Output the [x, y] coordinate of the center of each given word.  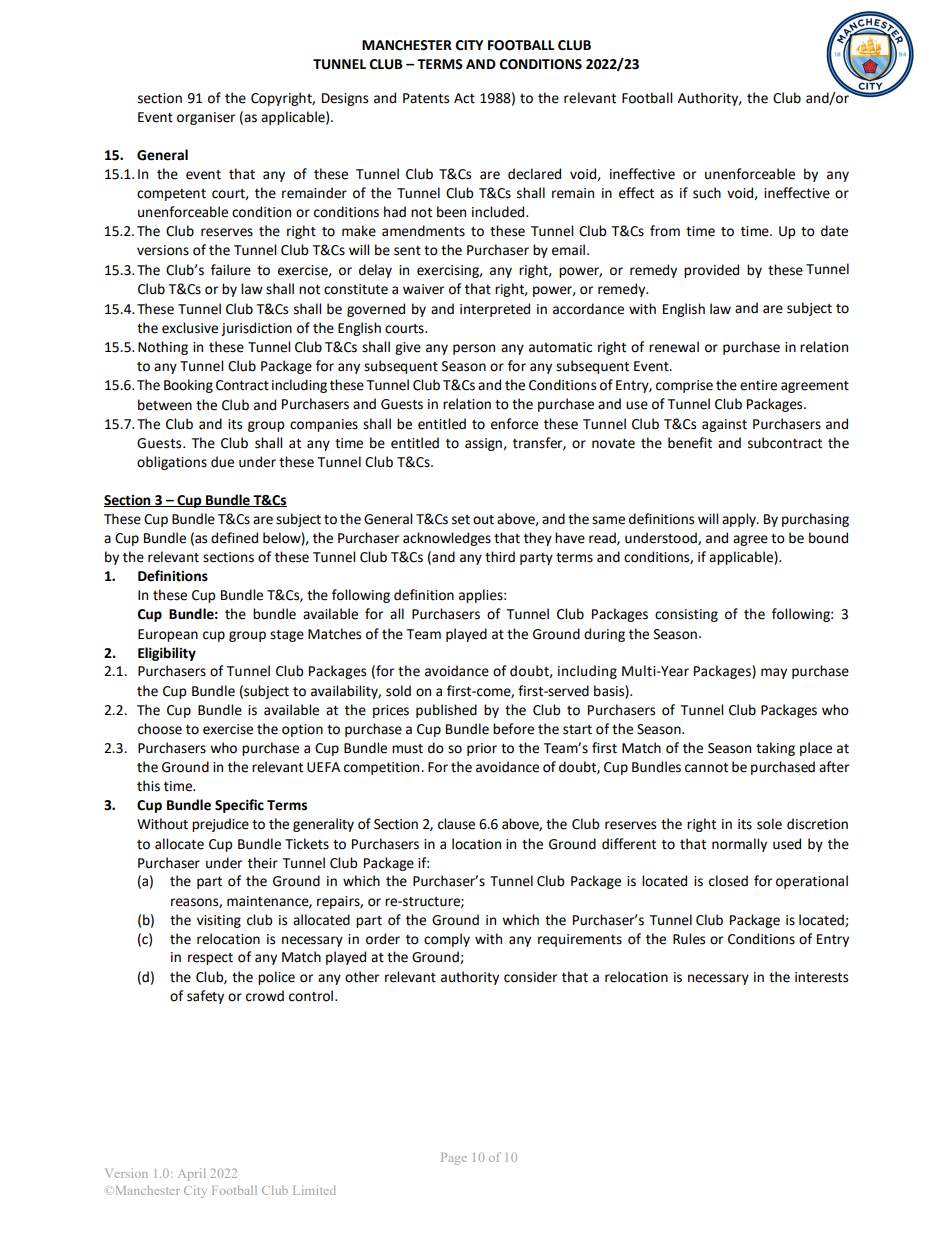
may [774, 673]
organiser [206, 118]
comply [447, 940]
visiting [219, 921]
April [192, 1174]
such [707, 193]
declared [534, 174]
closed [728, 881]
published [446, 711]
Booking [188, 386]
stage [287, 636]
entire [758, 385]
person [474, 349]
